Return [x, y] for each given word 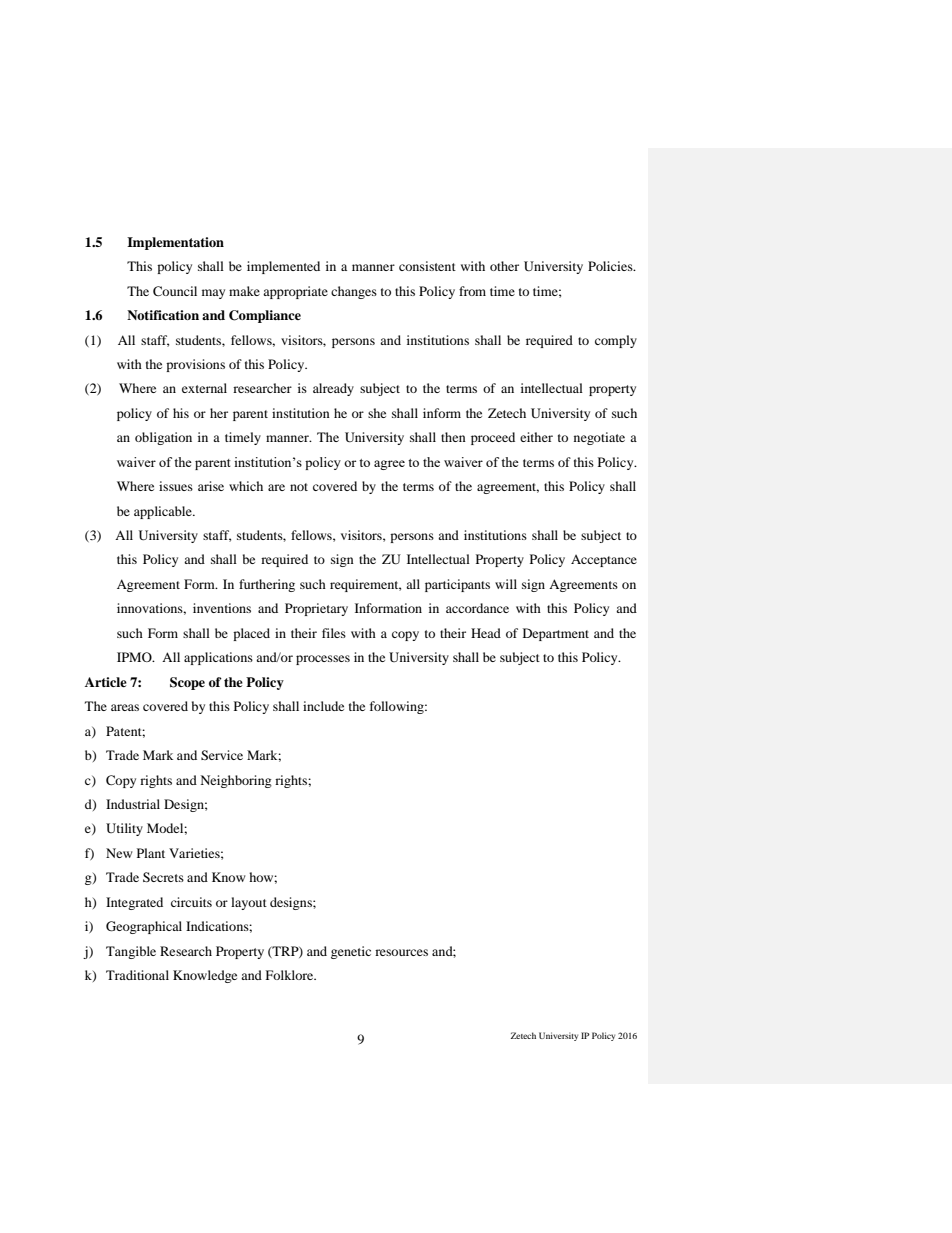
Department [556, 634]
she [377, 413]
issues [176, 486]
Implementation [175, 243]
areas [125, 707]
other [504, 266]
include [323, 706]
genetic [351, 952]
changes [354, 292]
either [536, 437]
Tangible [131, 952]
